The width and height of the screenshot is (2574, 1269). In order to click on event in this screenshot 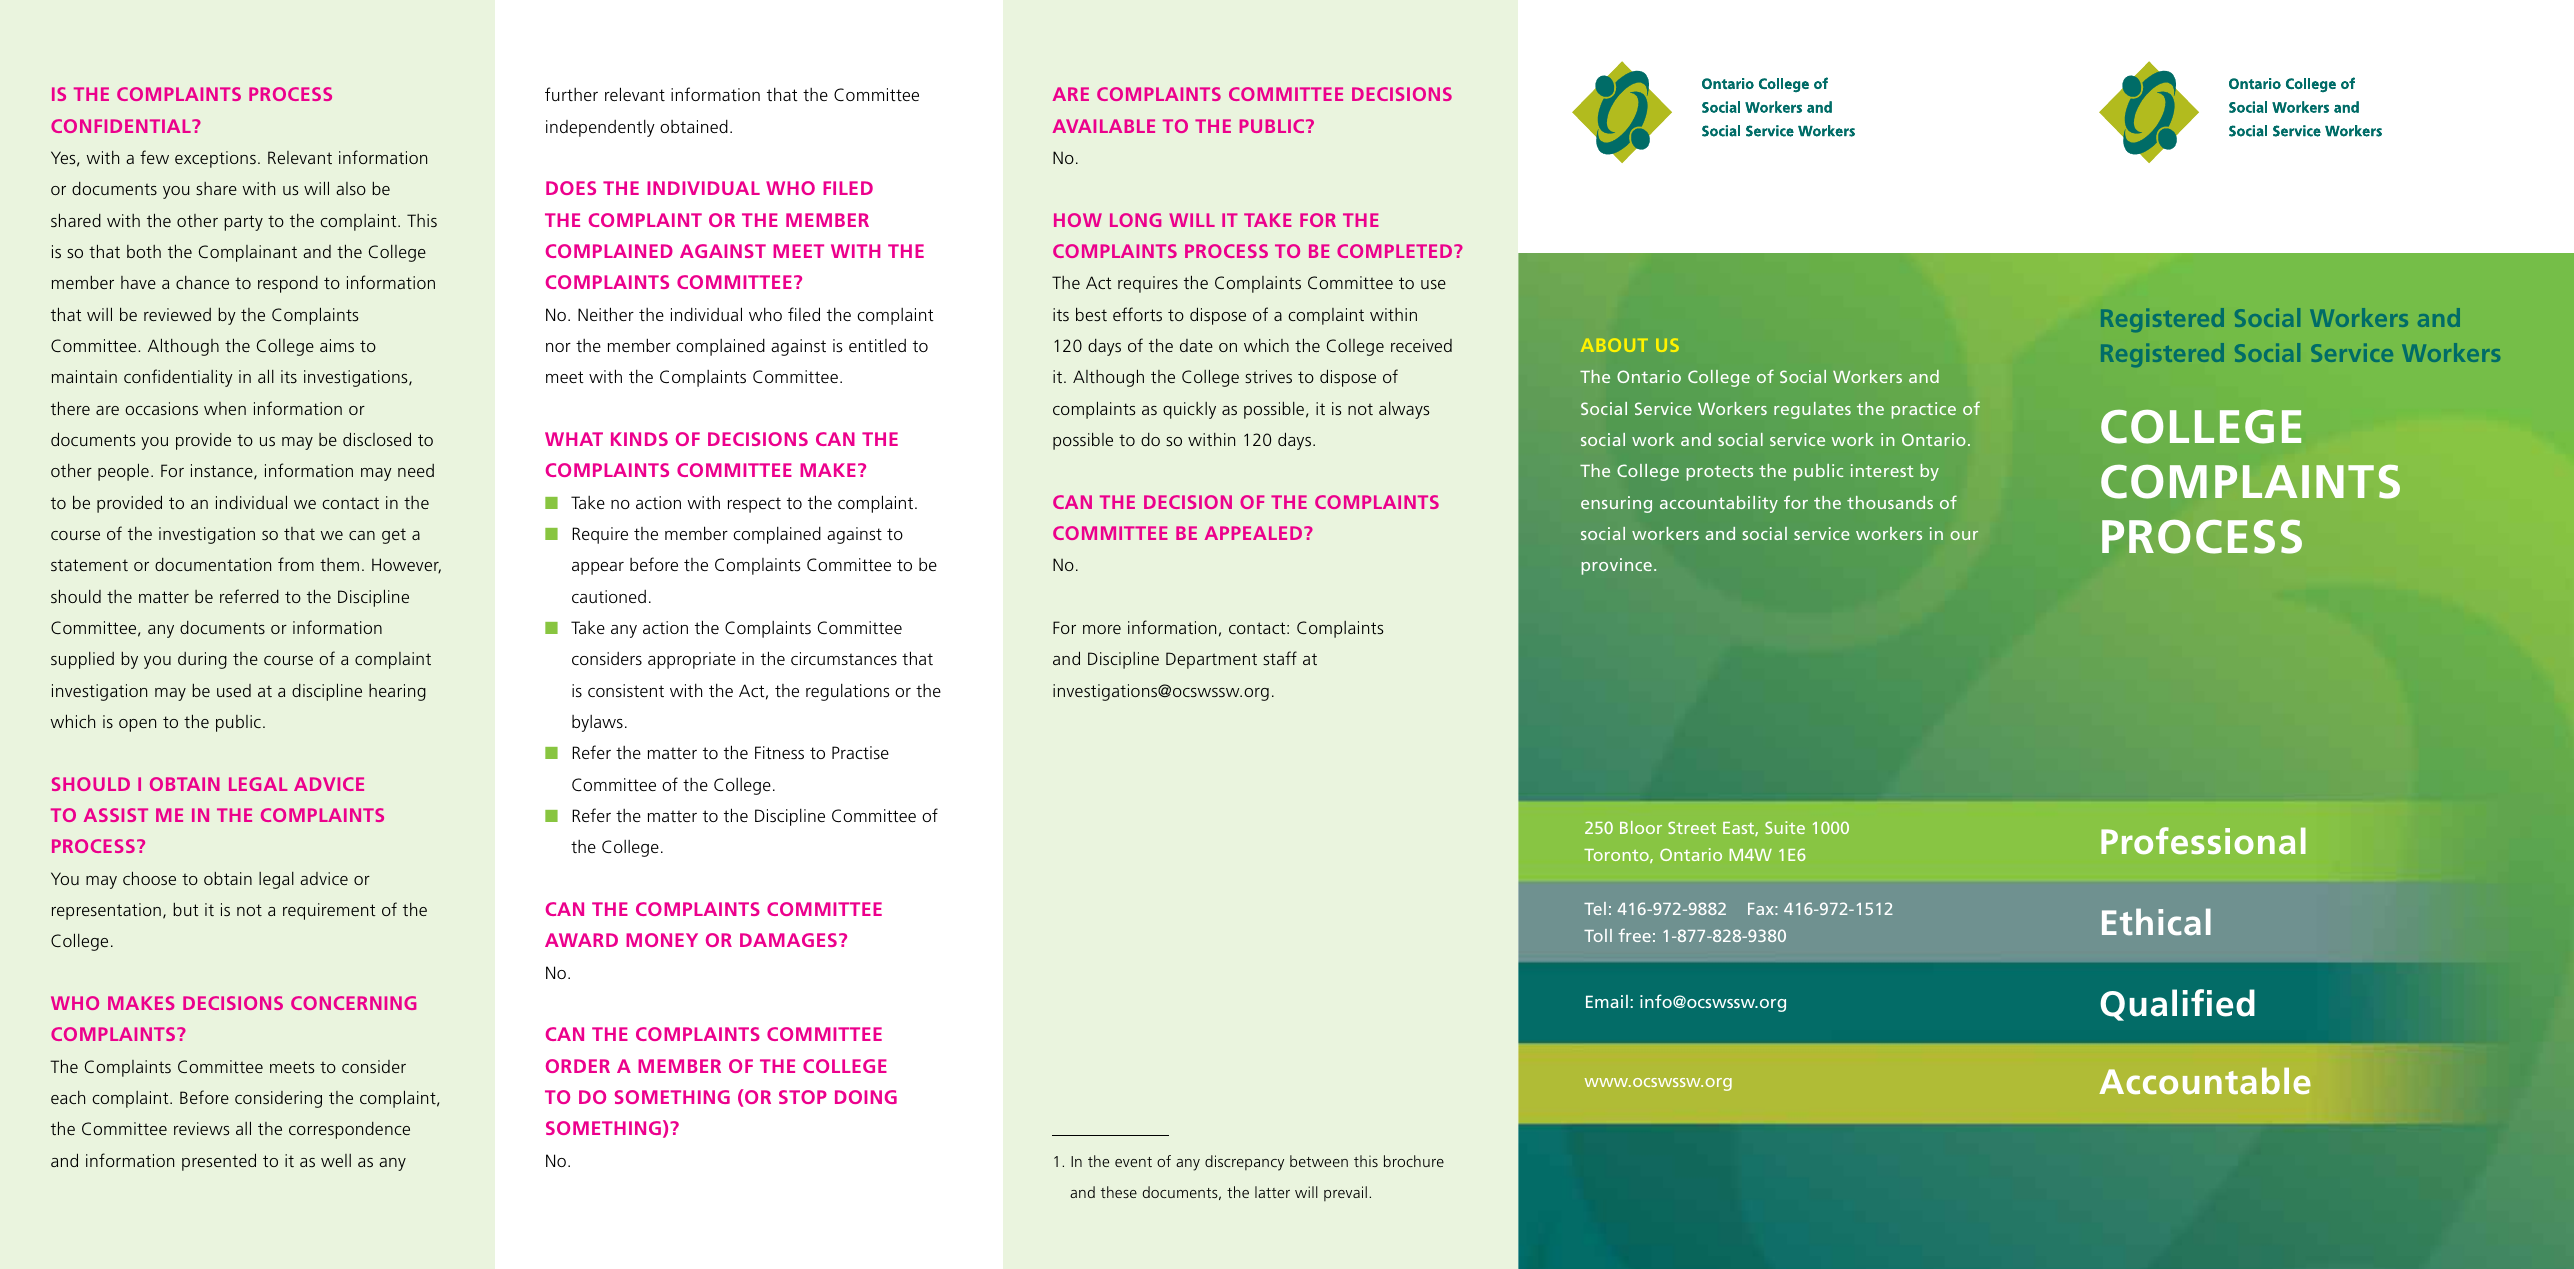, I will do `click(1133, 1162)`.
